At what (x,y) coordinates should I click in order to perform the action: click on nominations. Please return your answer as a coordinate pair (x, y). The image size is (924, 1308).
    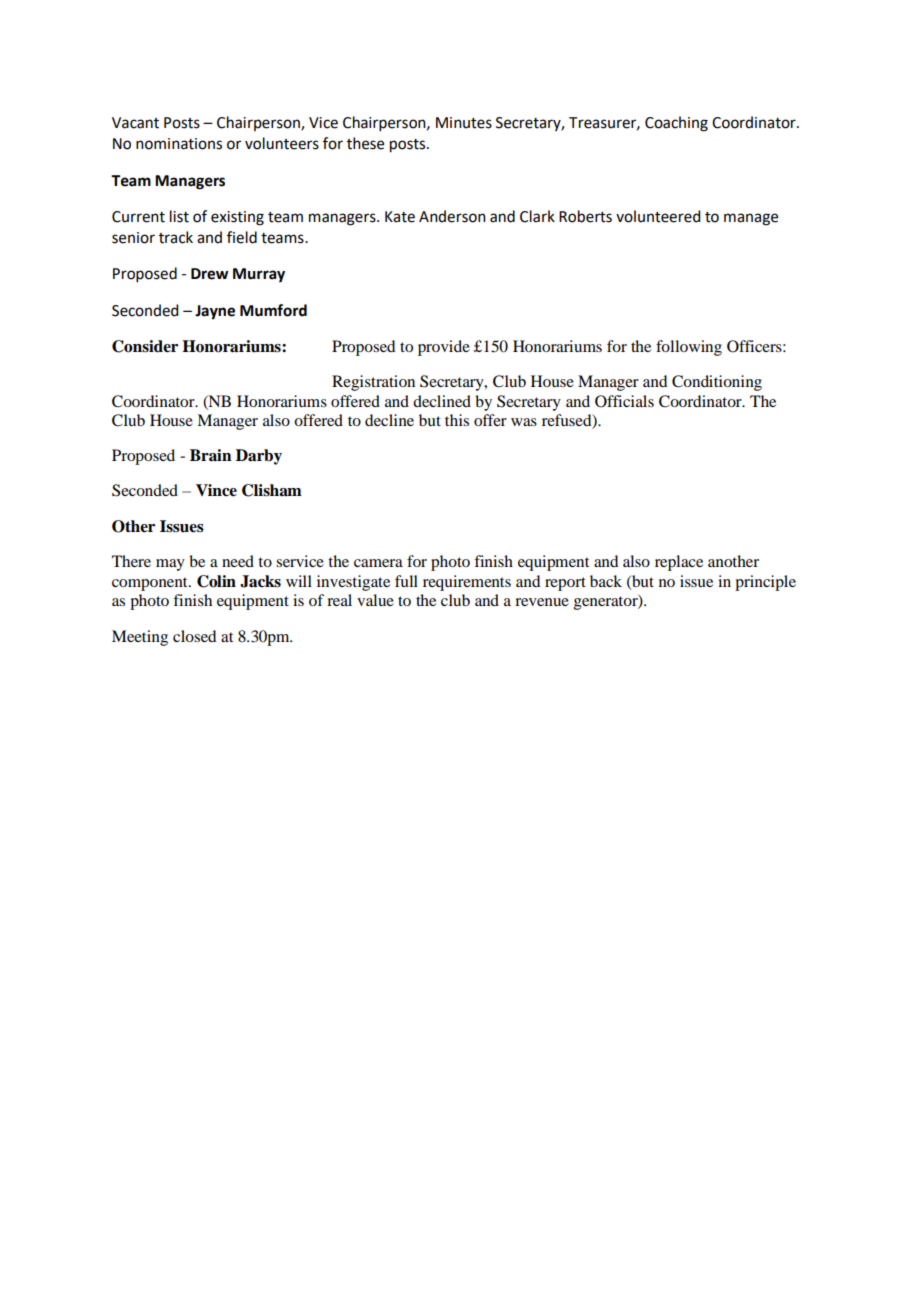
    Looking at the image, I should click on (179, 144).
